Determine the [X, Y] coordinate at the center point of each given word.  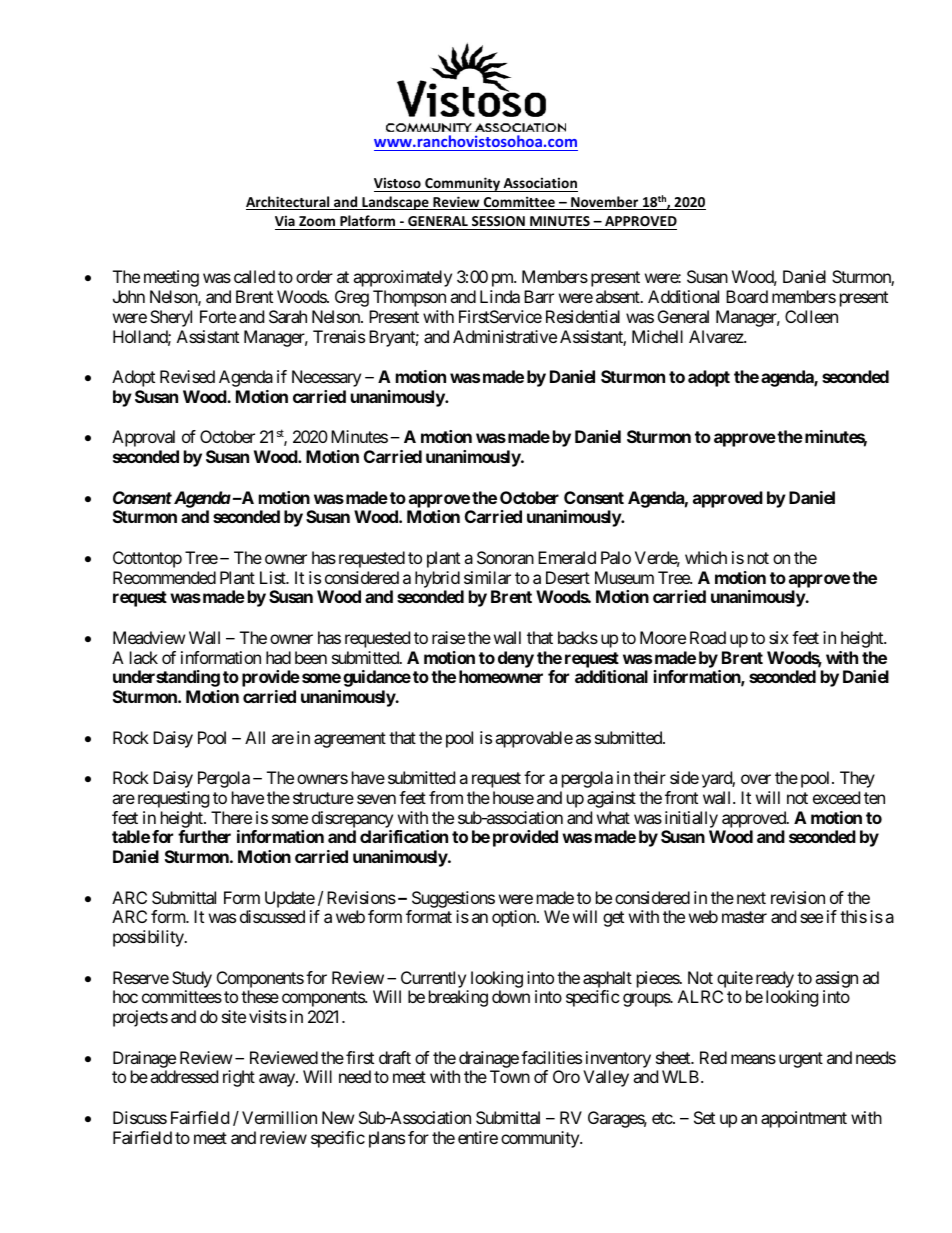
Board [747, 296]
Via [285, 220]
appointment [804, 1119]
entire [478, 1137]
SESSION [498, 221]
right [239, 1078]
